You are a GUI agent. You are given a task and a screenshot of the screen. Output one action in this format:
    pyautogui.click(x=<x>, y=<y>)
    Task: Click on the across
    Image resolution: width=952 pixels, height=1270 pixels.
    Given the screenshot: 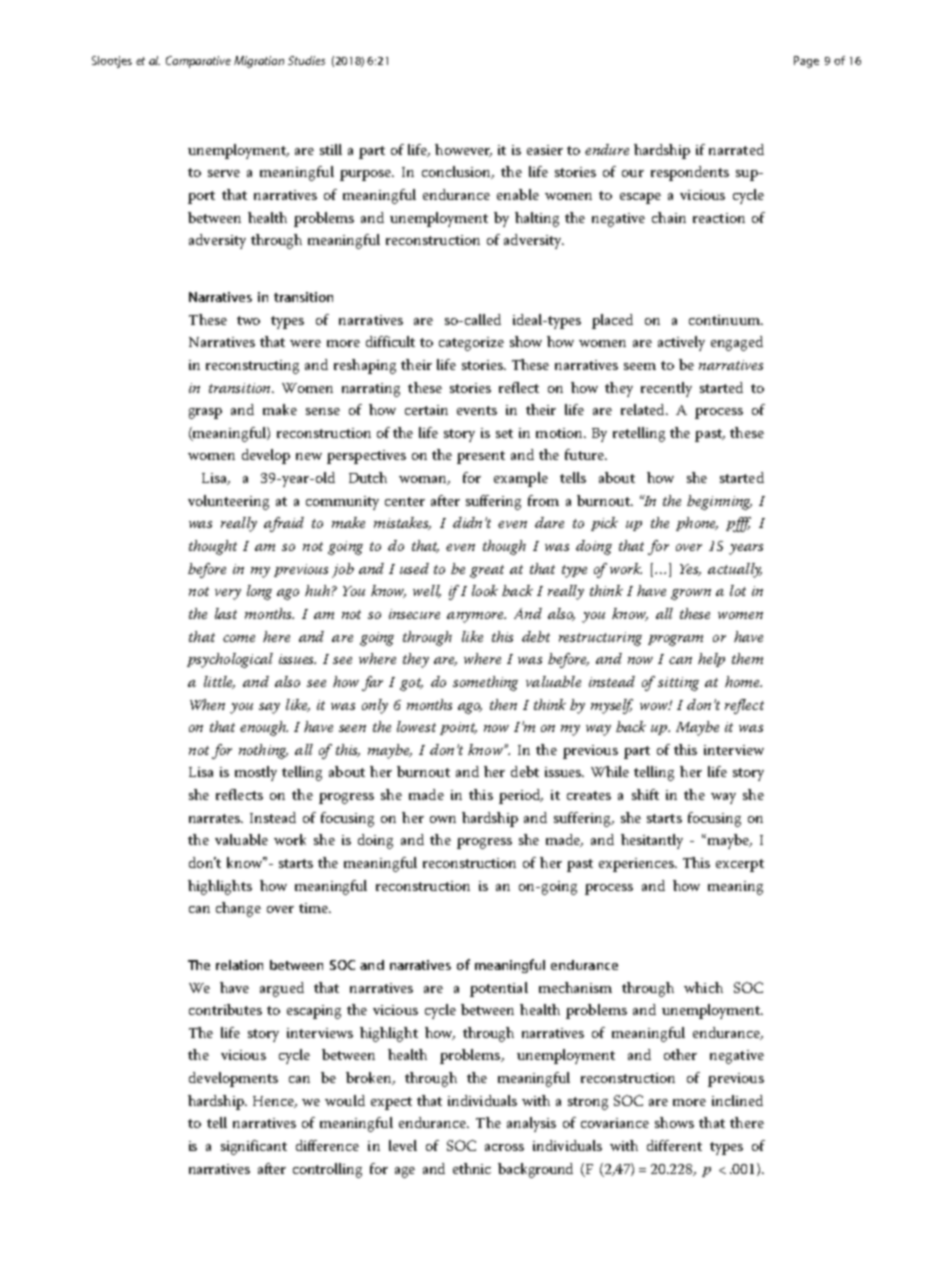 What is the action you would take?
    pyautogui.click(x=504, y=1147)
